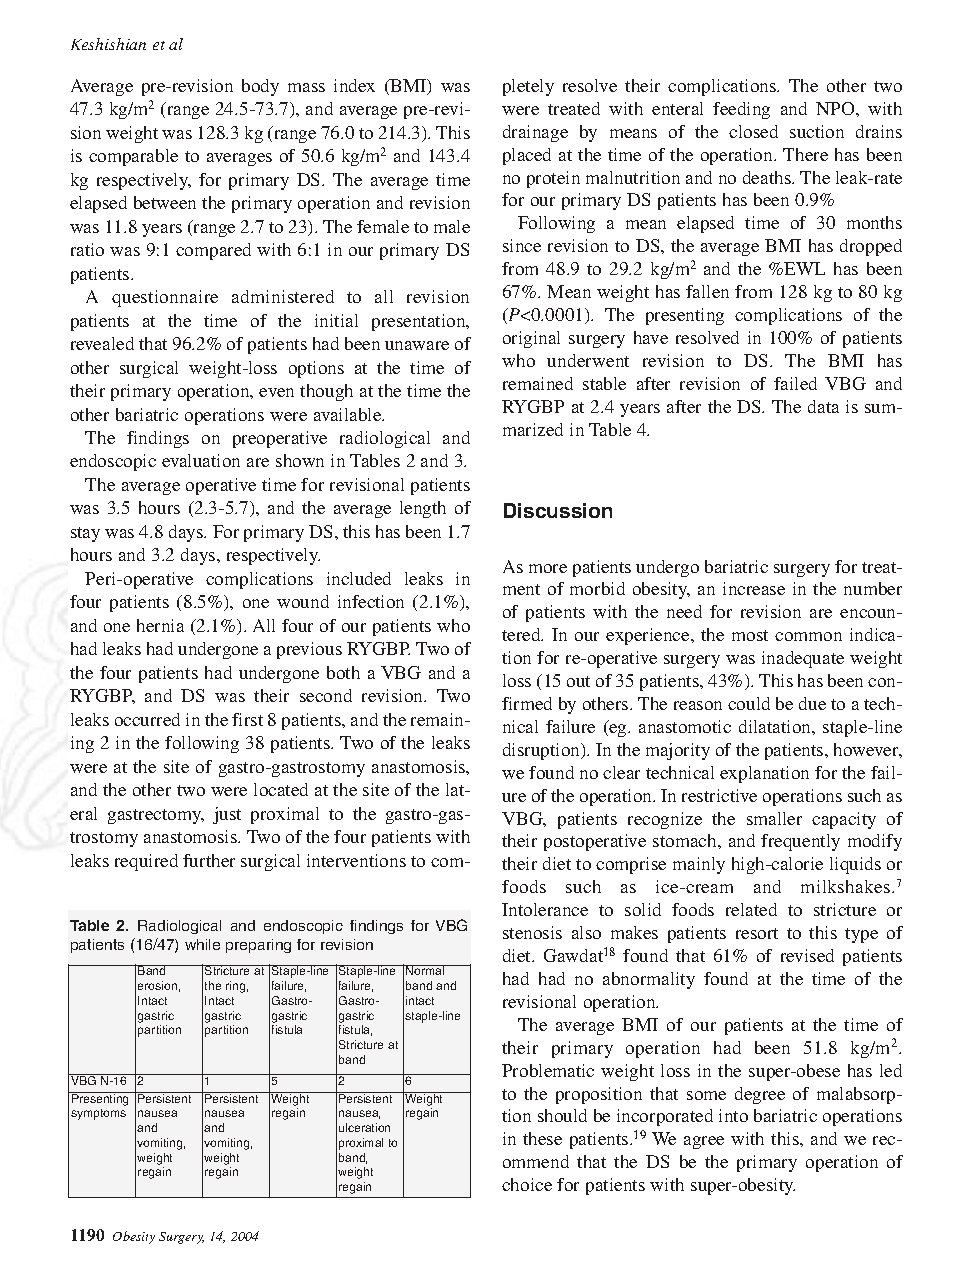 Image resolution: width=973 pixels, height=1280 pixels. What do you see at coordinates (133, 157) in the document?
I see `comparable` at bounding box center [133, 157].
